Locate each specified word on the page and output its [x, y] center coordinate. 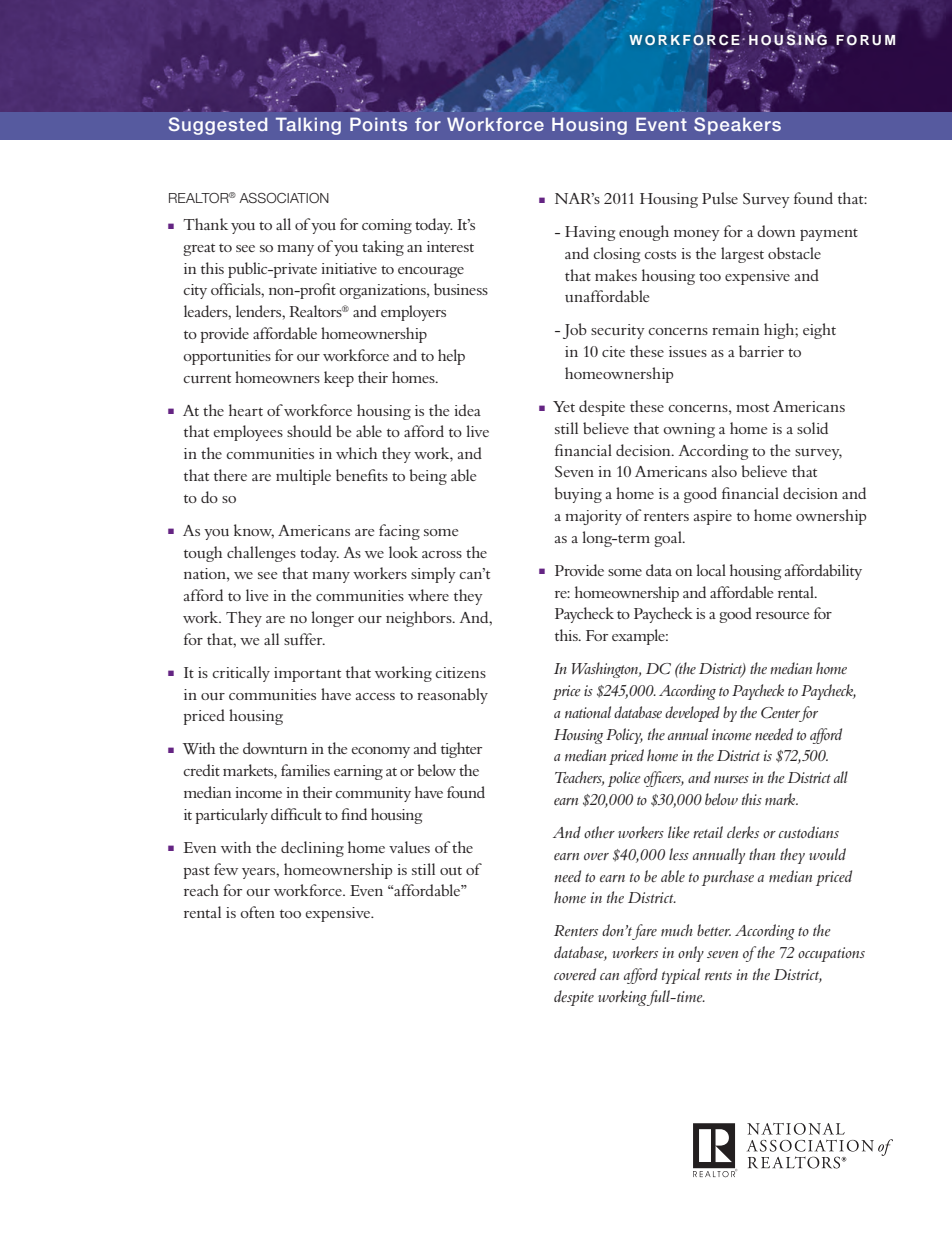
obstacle [794, 253]
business [461, 289]
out [451, 871]
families [305, 770]
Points [378, 124]
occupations [831, 954]
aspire [713, 517]
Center [782, 714]
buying [578, 495]
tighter [461, 750]
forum [865, 40]
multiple [303, 477]
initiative [349, 268]
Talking [308, 126]
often [257, 912]
